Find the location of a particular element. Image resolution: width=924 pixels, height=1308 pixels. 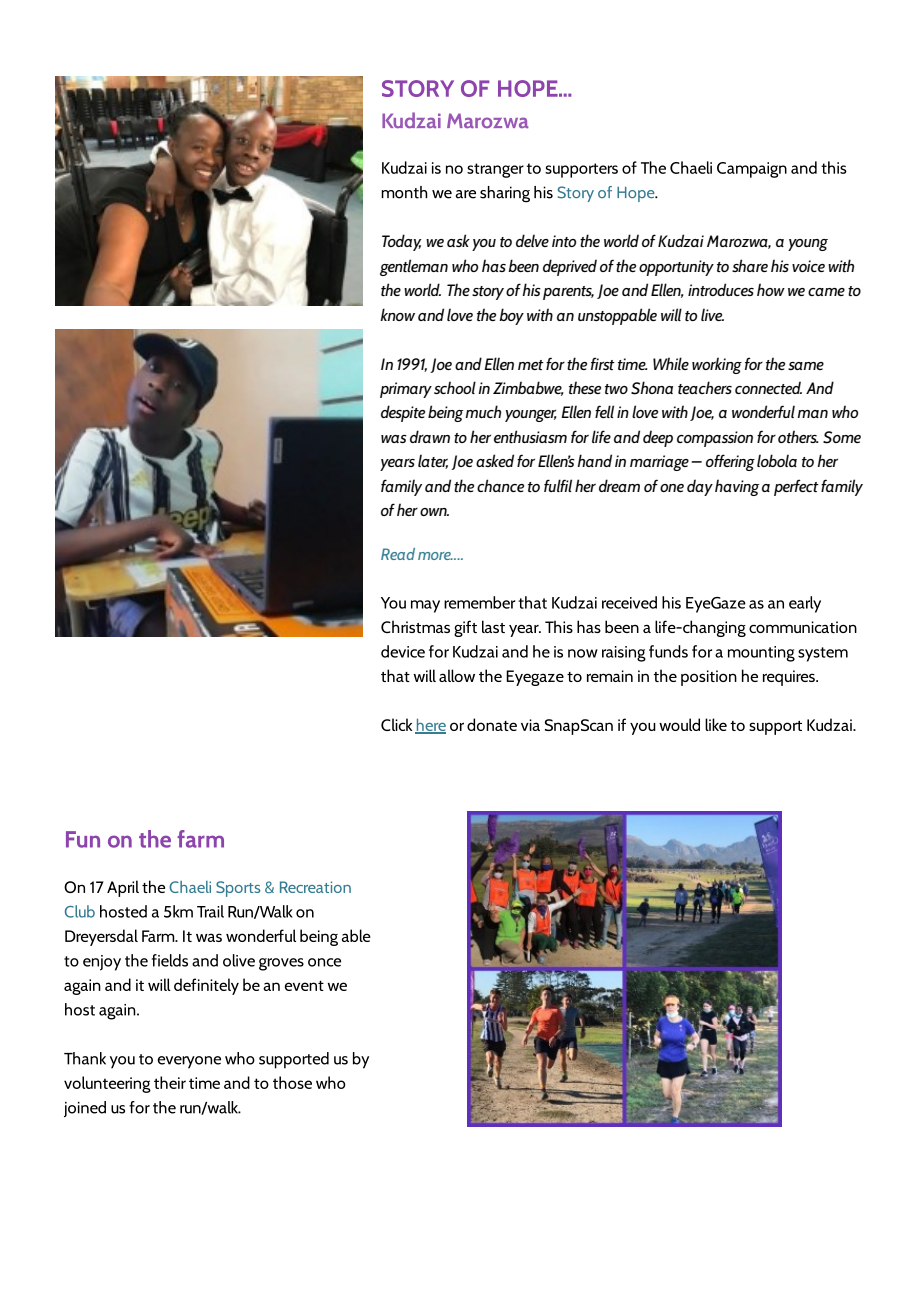

sharing is located at coordinates (505, 194).
